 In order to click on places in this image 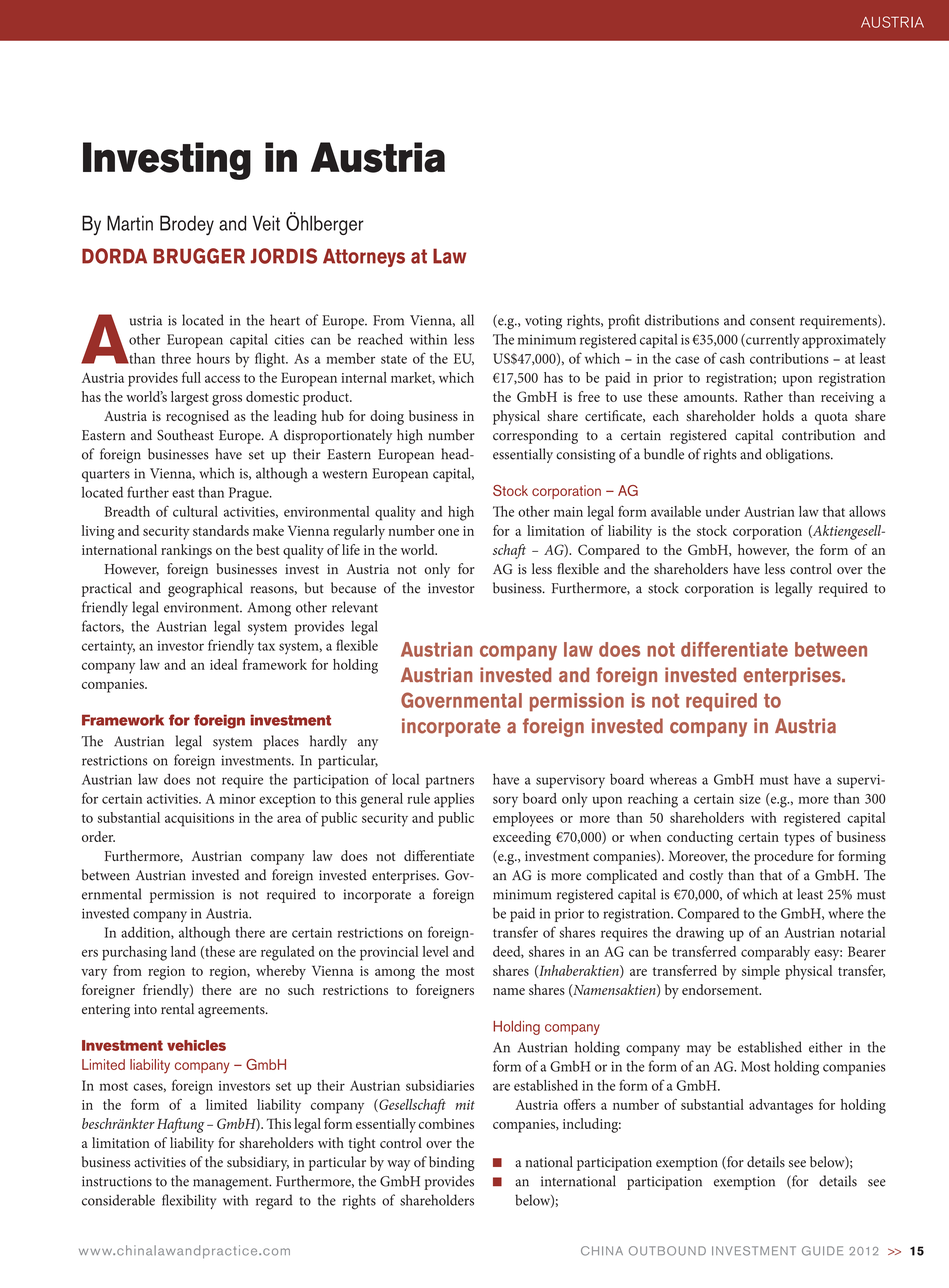, I will do `click(281, 742)`.
